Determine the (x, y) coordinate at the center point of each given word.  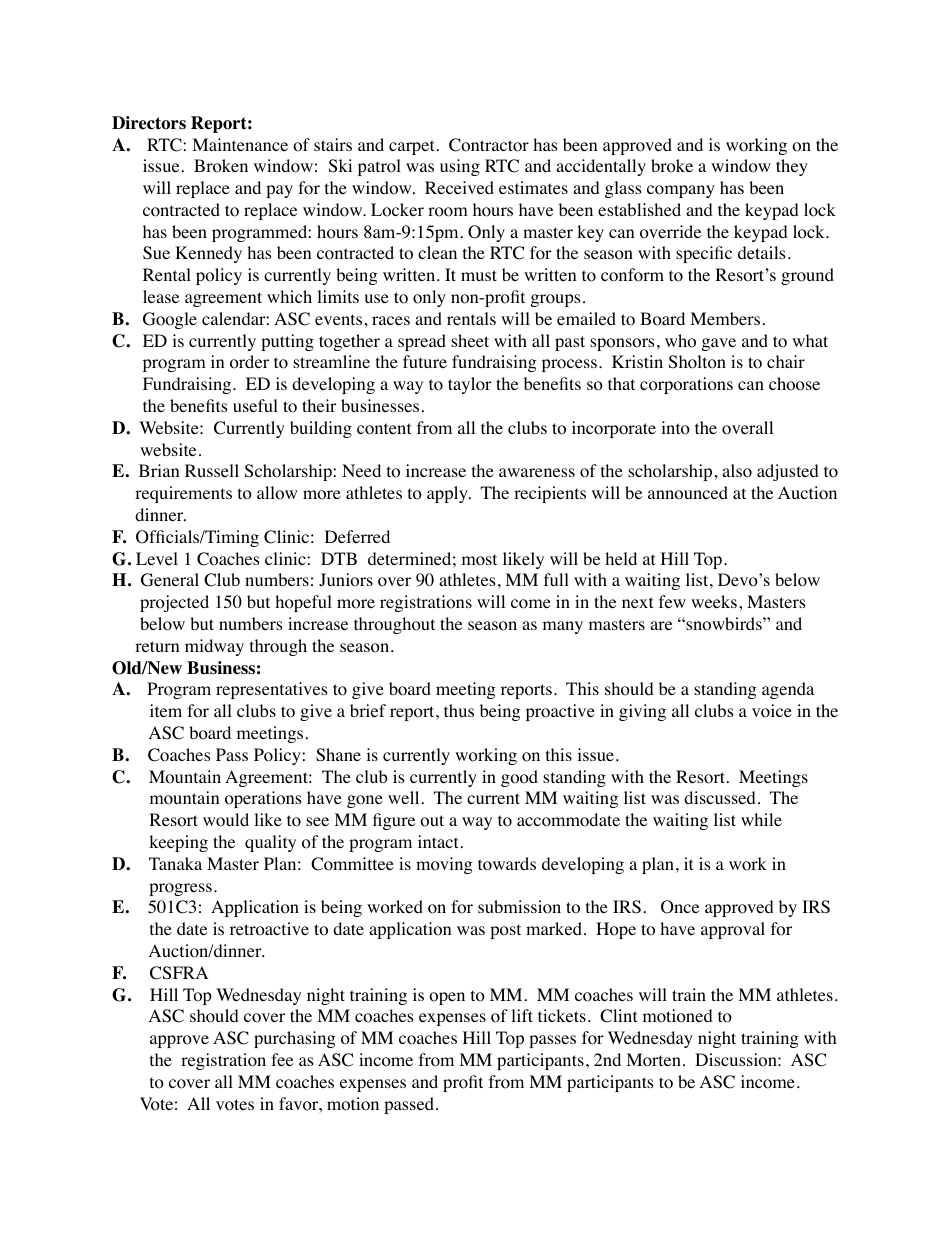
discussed (720, 797)
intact (438, 841)
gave (719, 344)
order (249, 362)
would (226, 820)
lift (522, 1015)
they (792, 167)
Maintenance (240, 144)
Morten (653, 1060)
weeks (714, 601)
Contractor (489, 145)
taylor (470, 385)
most (479, 560)
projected (174, 603)
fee (282, 1059)
